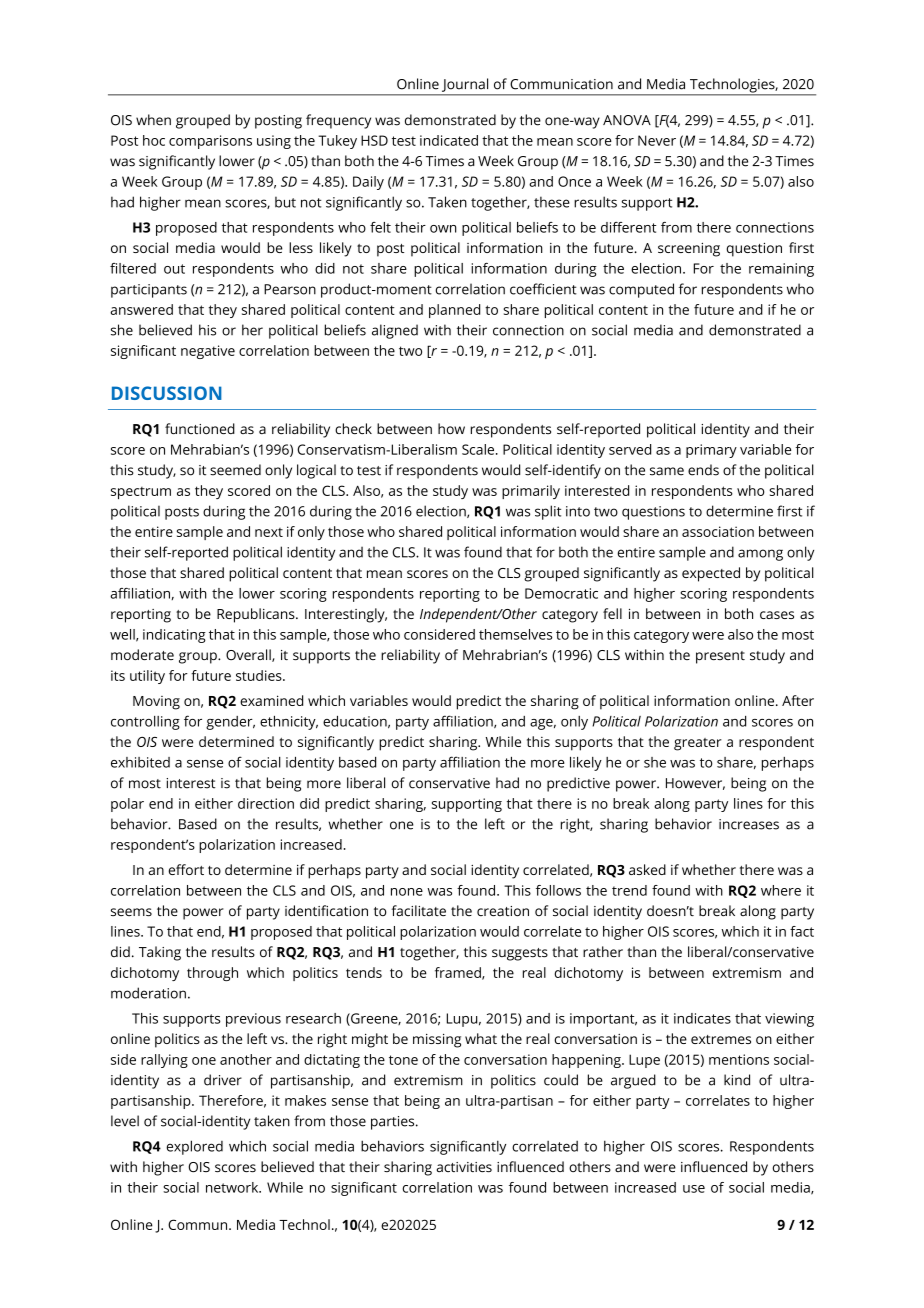  I want to click on primary, so click(711, 451).
